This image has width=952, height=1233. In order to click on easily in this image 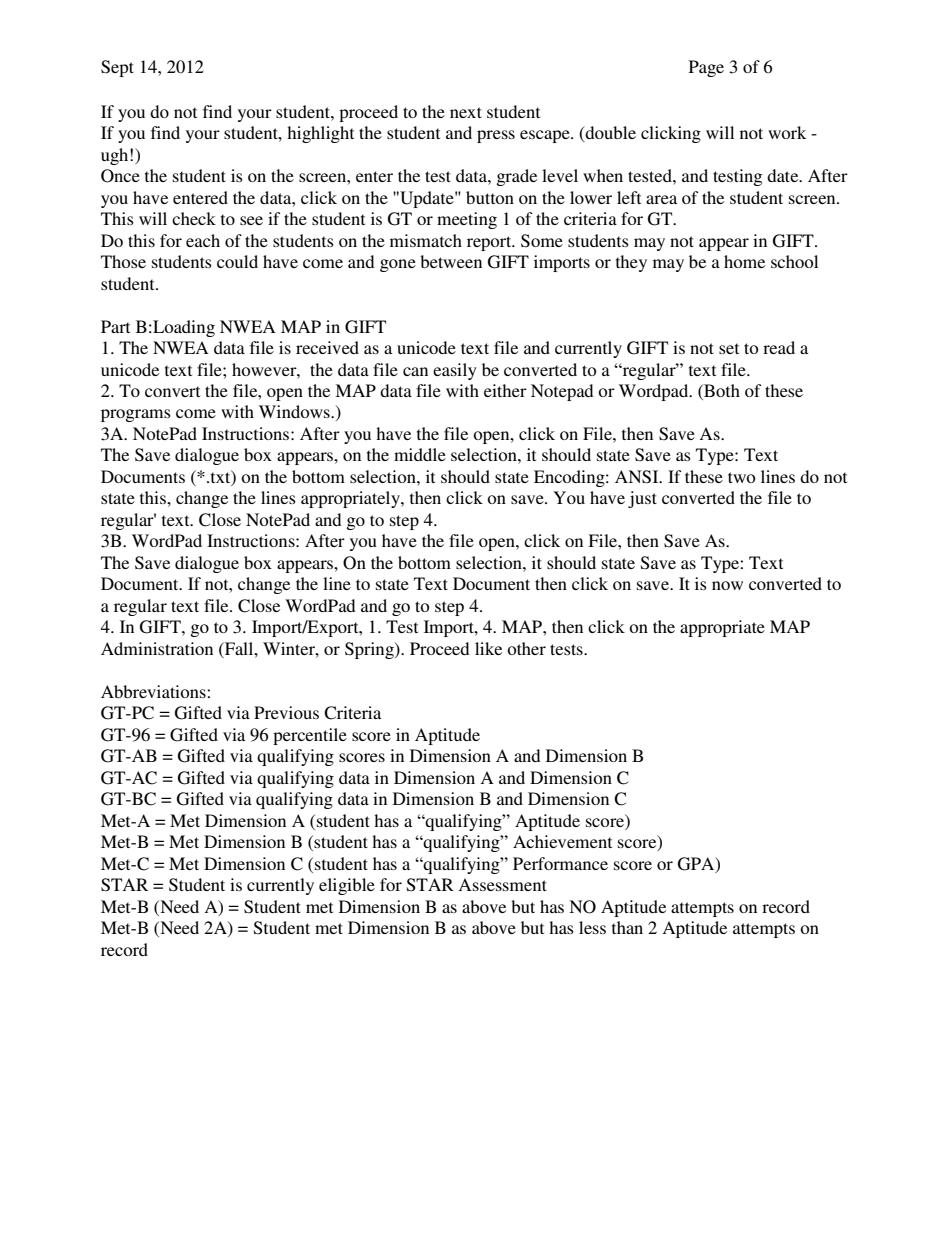, I will do `click(455, 371)`.
